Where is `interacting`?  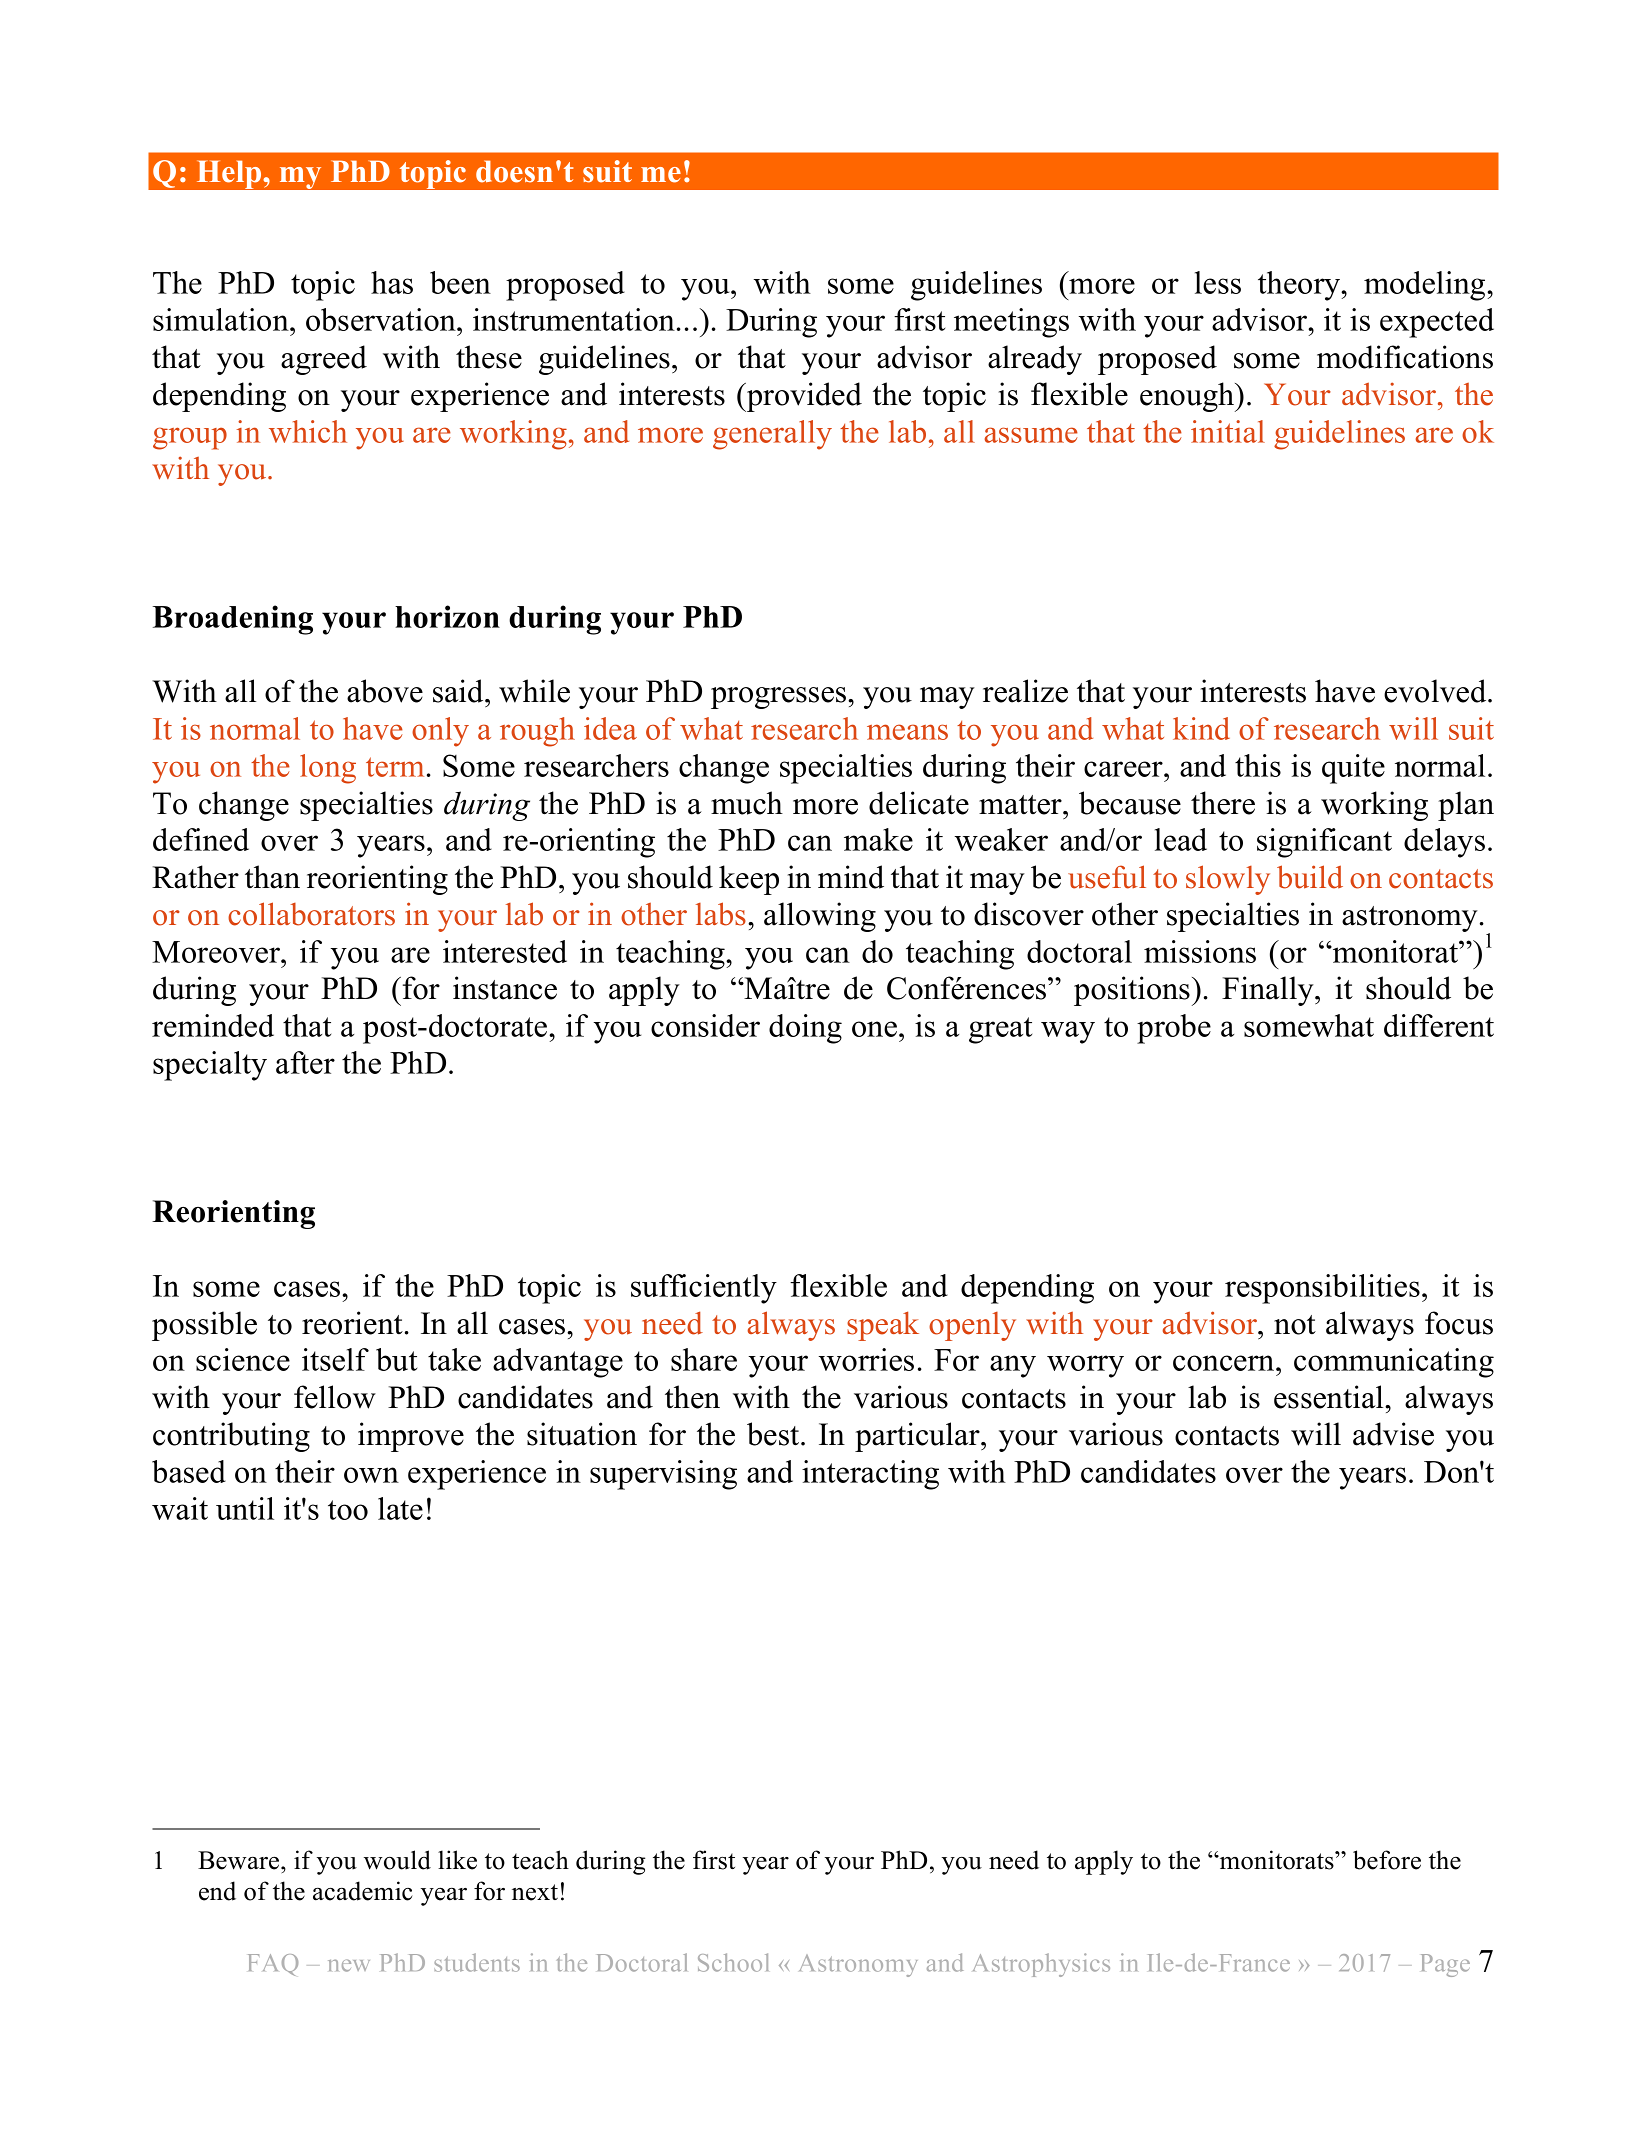 interacting is located at coordinates (870, 1475).
